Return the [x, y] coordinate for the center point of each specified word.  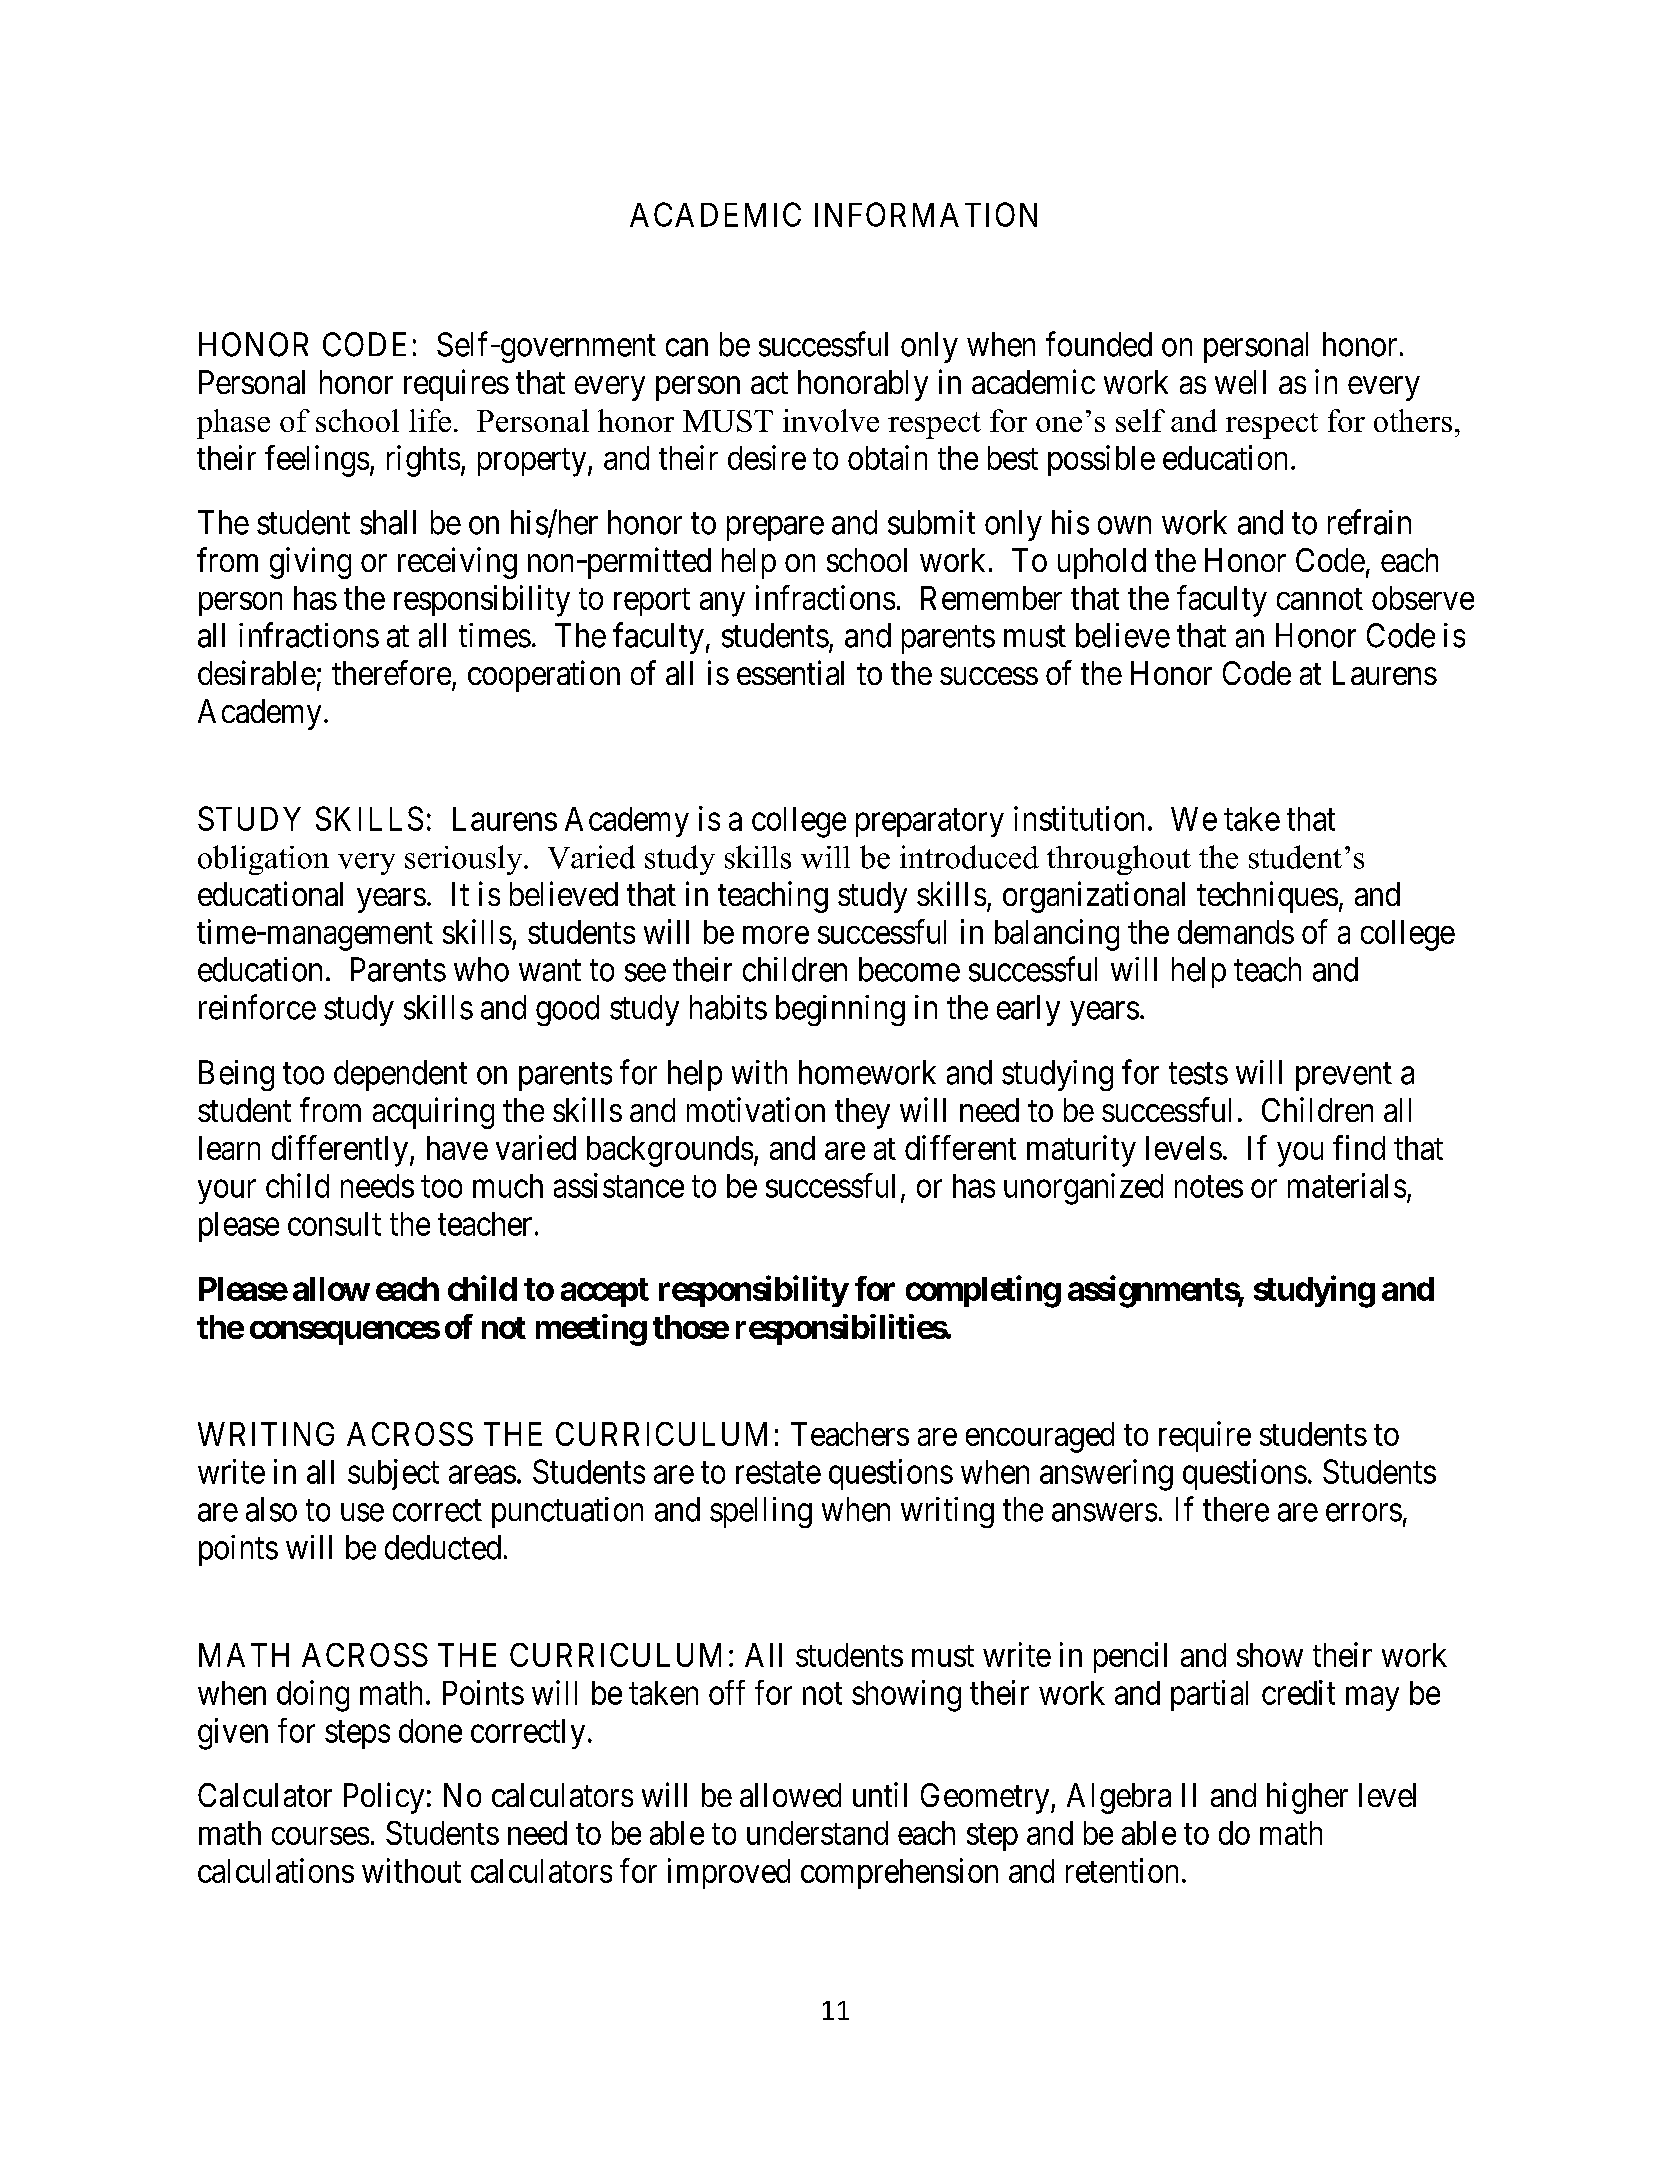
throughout [1119, 860]
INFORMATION [926, 214]
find [1359, 1147]
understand [817, 1833]
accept [605, 1292]
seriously [465, 860]
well [1240, 382]
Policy [384, 1798]
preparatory [930, 823]
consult [334, 1224]
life [430, 420]
